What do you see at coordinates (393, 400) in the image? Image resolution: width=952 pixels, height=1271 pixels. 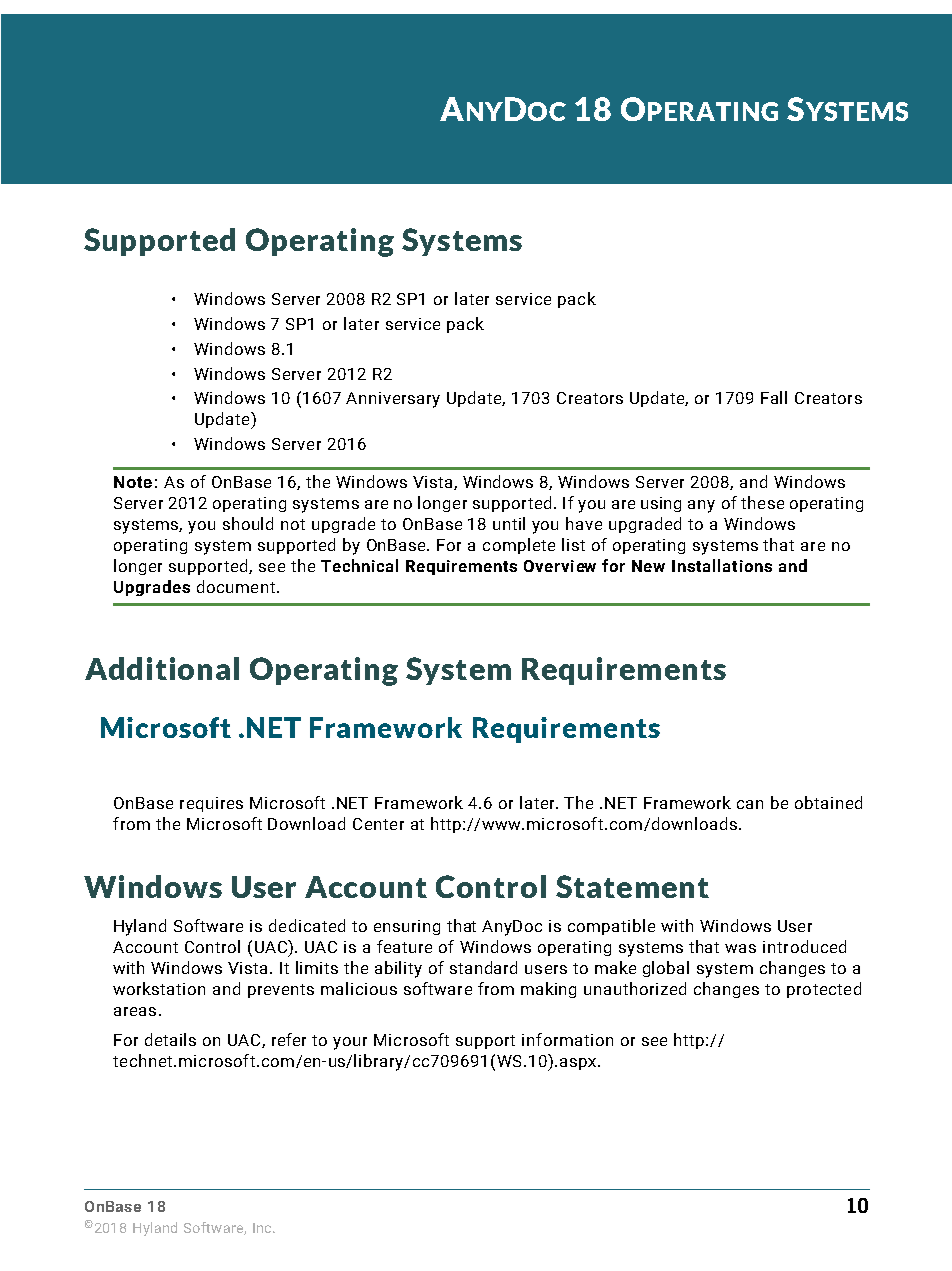 I see `Anniversary` at bounding box center [393, 400].
